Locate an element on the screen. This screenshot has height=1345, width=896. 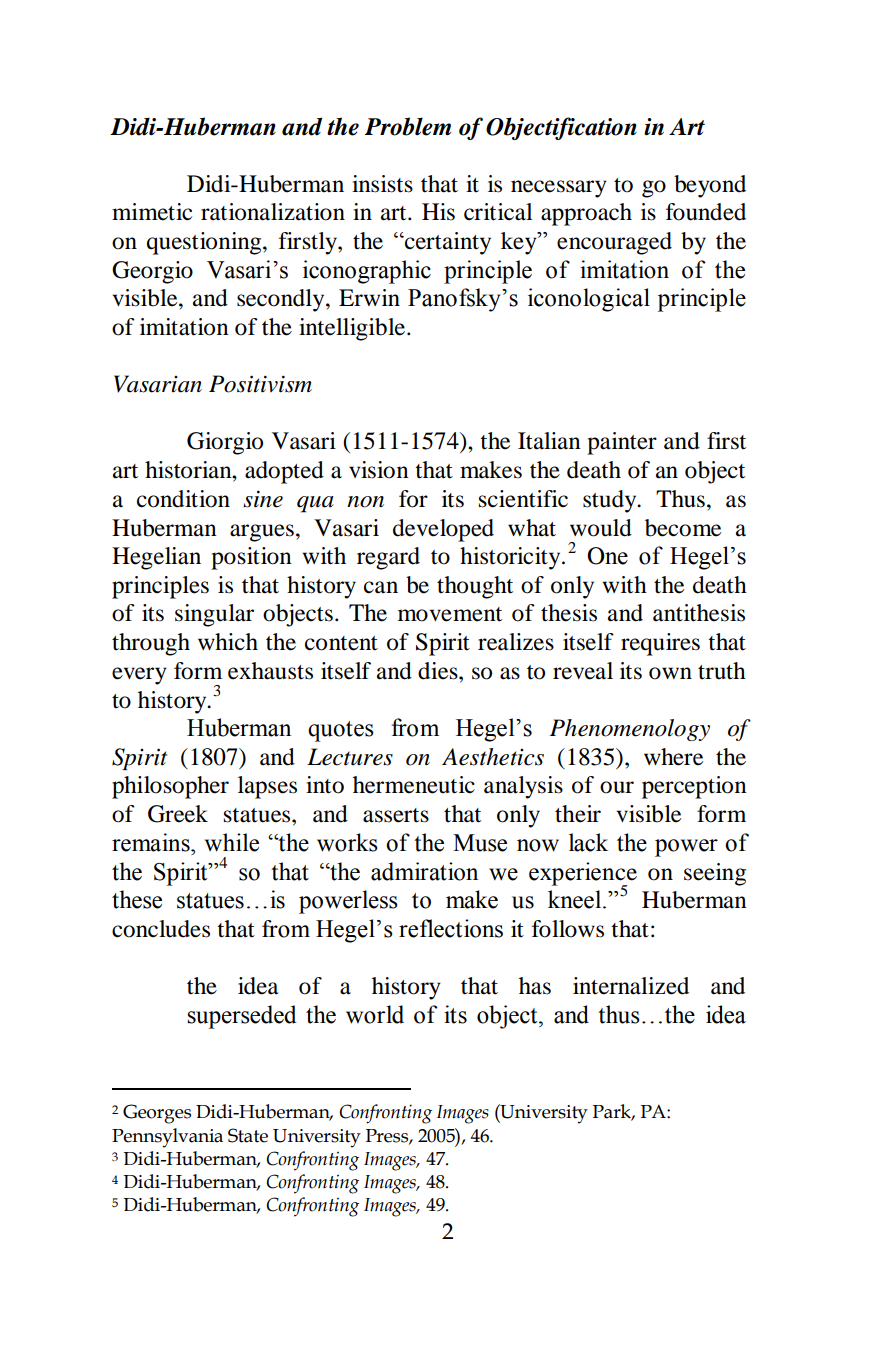
beyond is located at coordinates (710, 186).
